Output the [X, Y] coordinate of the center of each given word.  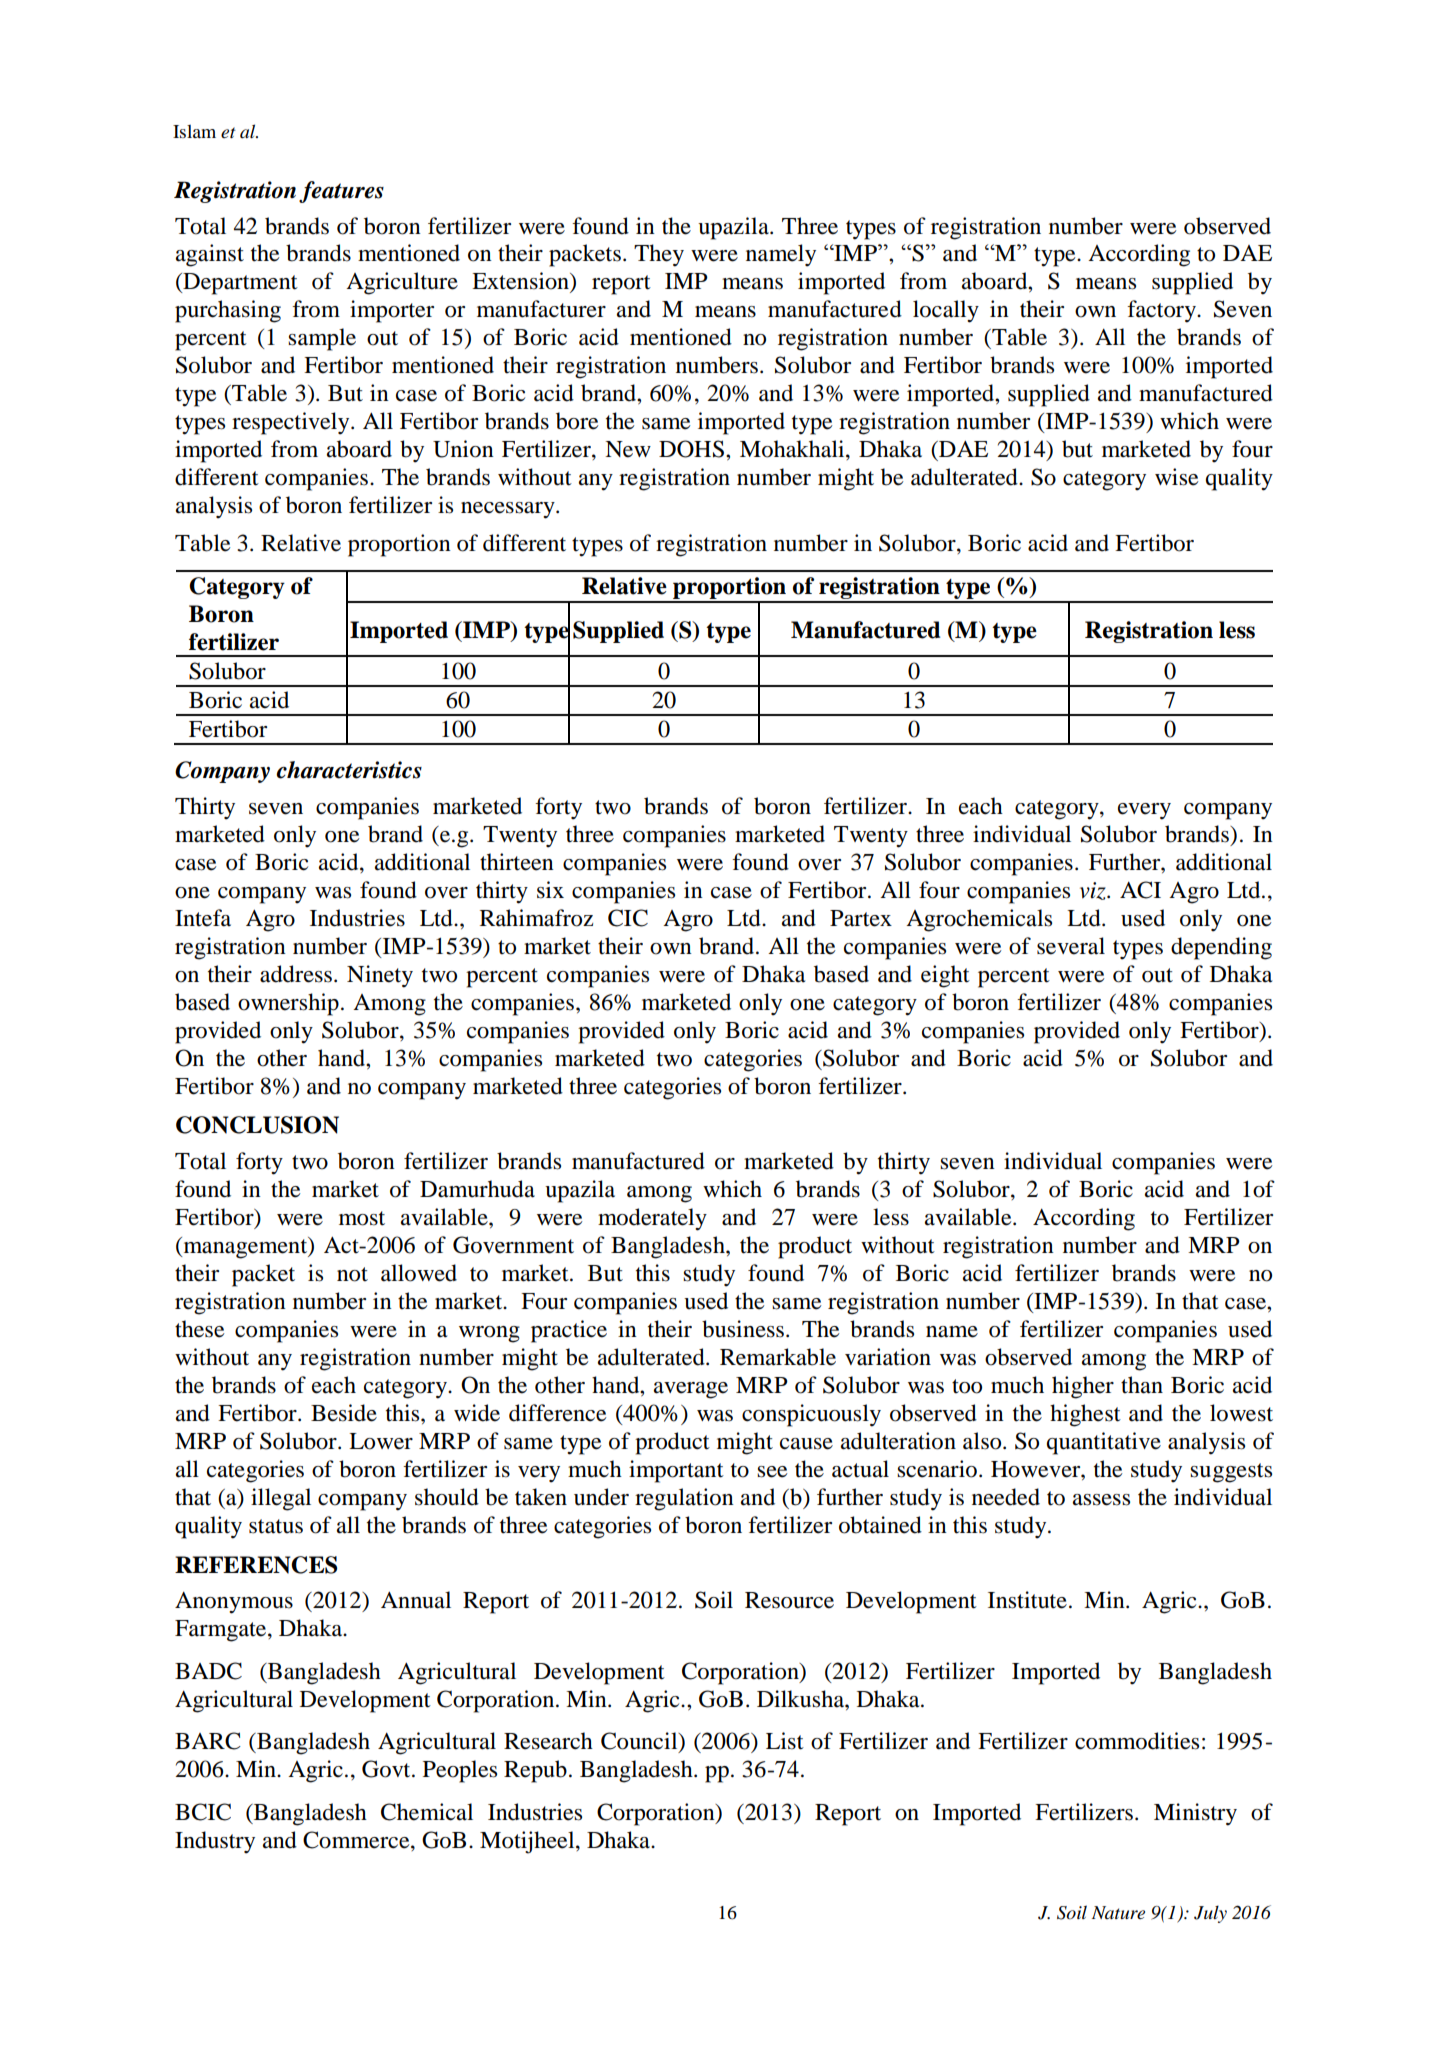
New [628, 449]
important [676, 1471]
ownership [288, 1004]
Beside [344, 1413]
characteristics [349, 770]
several [1071, 946]
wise [1177, 477]
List [785, 1741]
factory [1162, 311]
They [659, 255]
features [341, 192]
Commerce [357, 1840]
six [550, 890]
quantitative [1104, 1443]
